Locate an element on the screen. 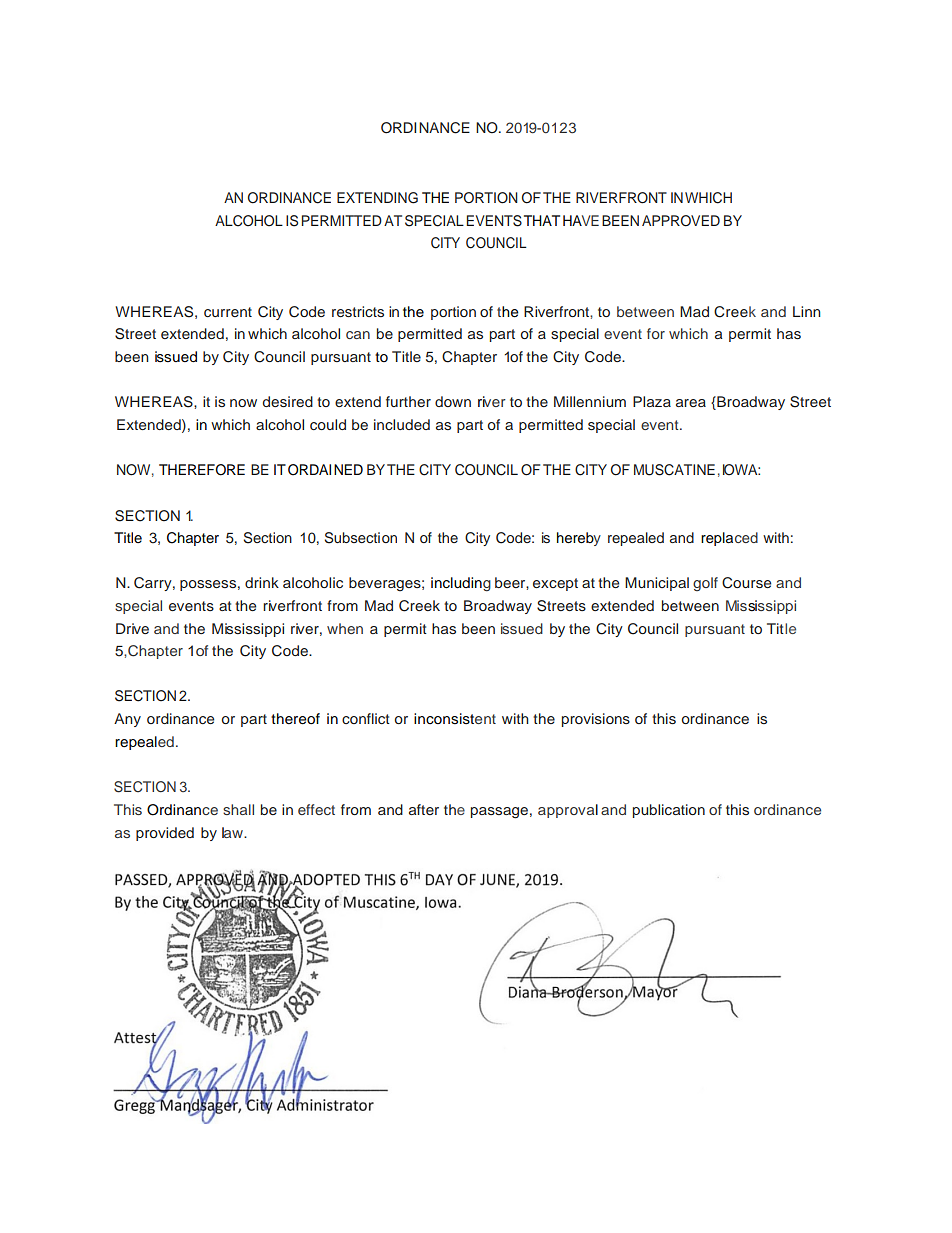 Image resolution: width=952 pixels, height=1233 pixels. shall is located at coordinates (238, 809).
